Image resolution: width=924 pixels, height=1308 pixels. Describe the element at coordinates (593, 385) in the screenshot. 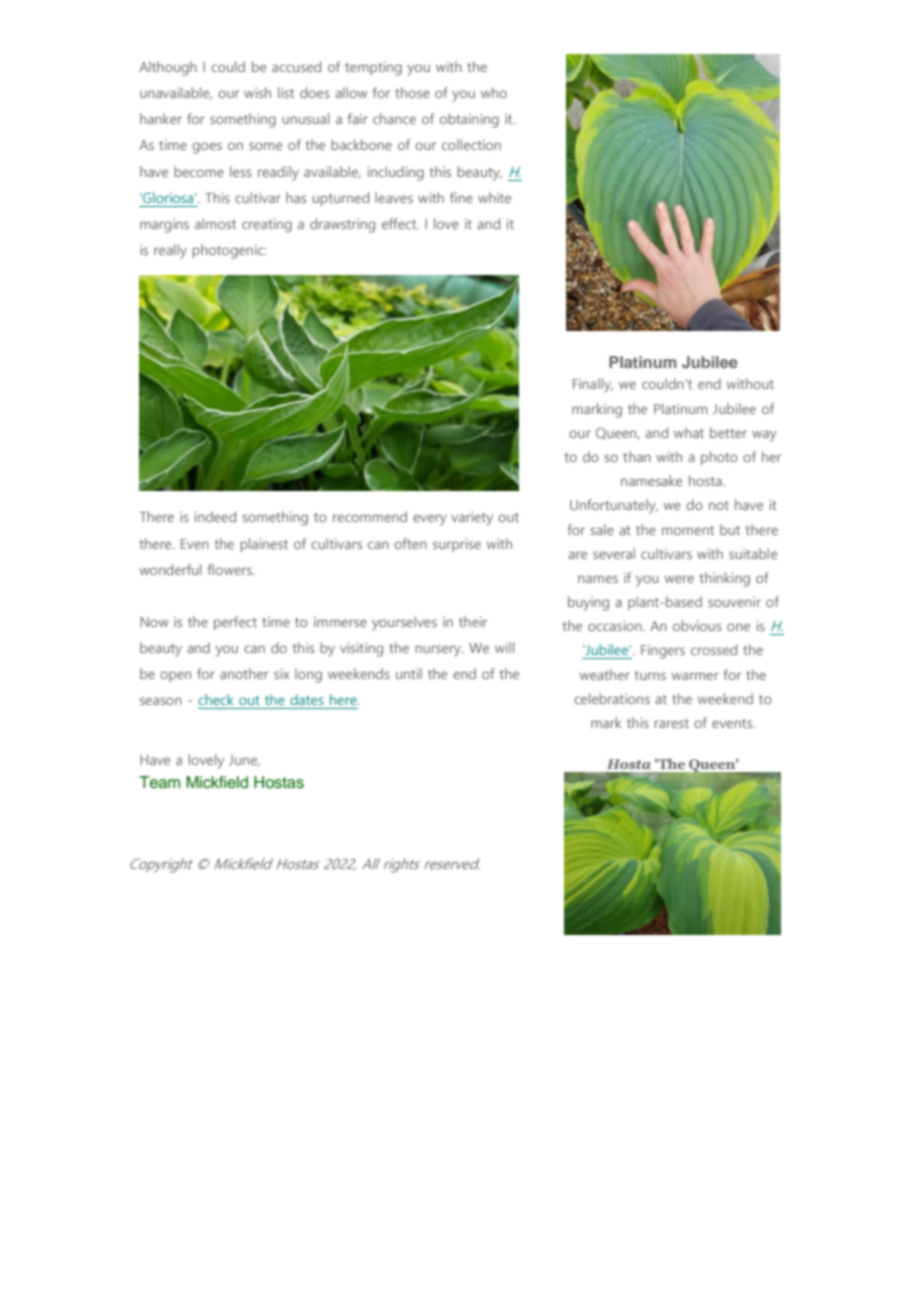

I see `Finally` at that location.
